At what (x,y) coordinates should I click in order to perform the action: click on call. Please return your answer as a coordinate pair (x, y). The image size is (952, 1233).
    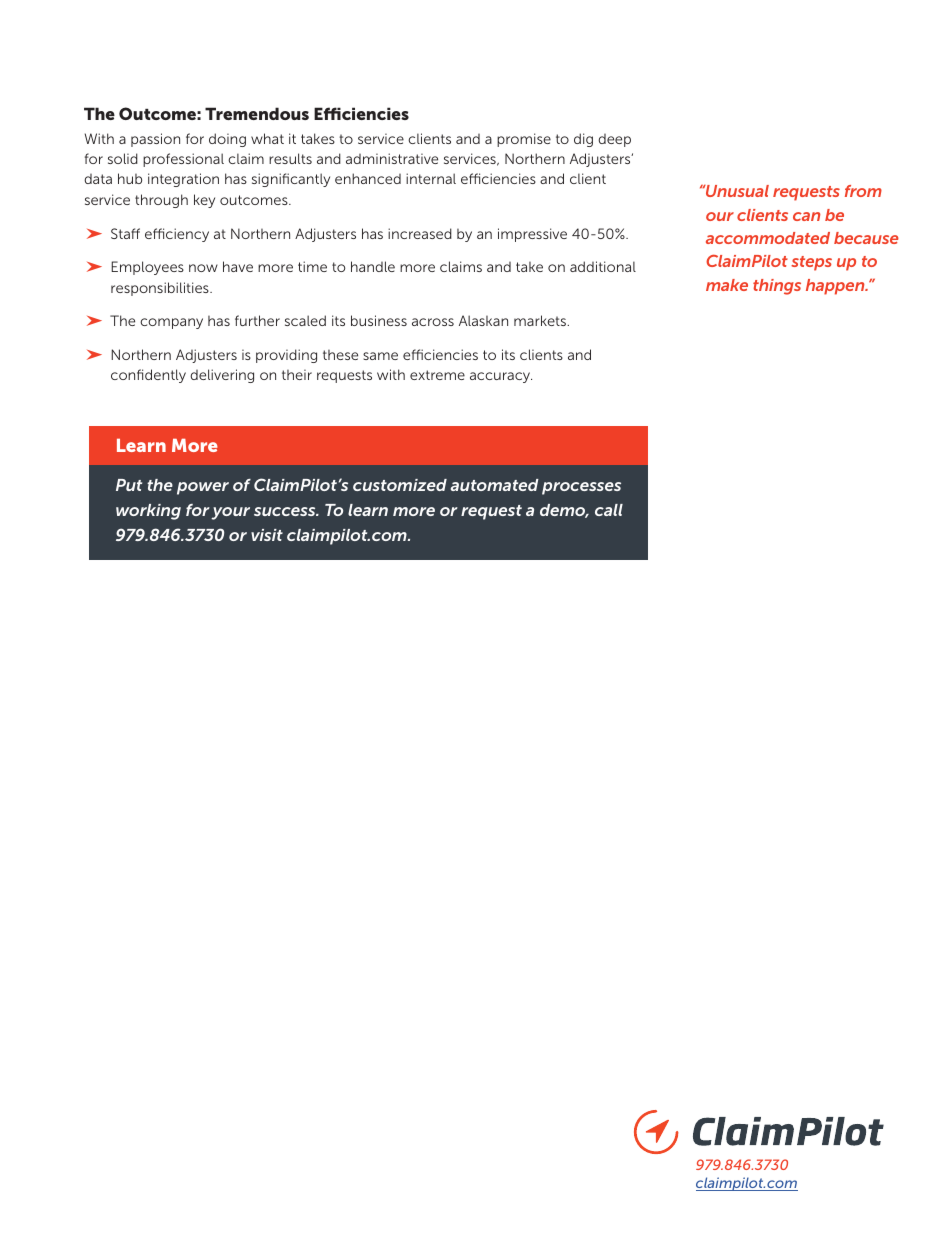
    Looking at the image, I should click on (609, 510).
